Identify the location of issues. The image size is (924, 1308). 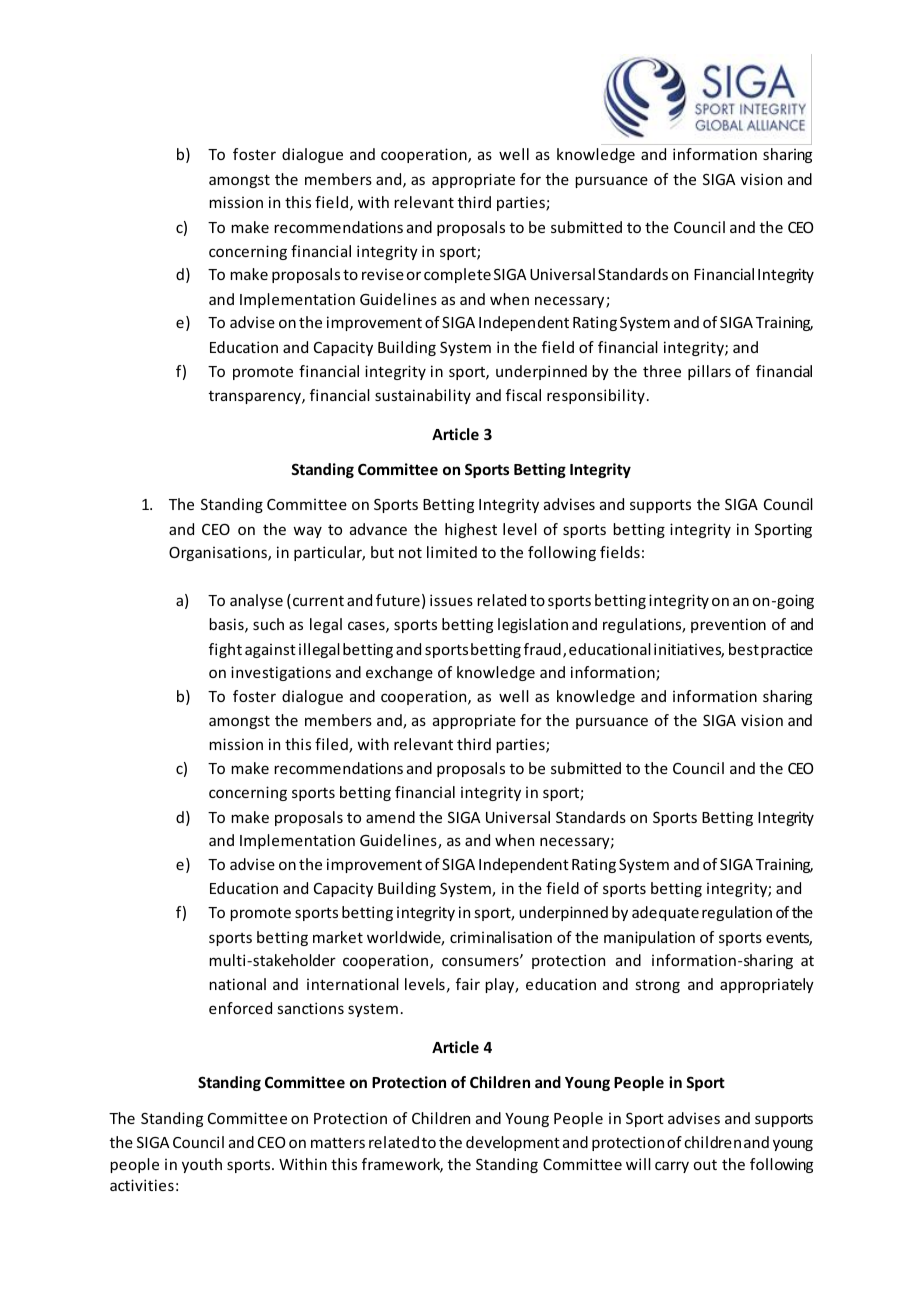
(451, 600).
